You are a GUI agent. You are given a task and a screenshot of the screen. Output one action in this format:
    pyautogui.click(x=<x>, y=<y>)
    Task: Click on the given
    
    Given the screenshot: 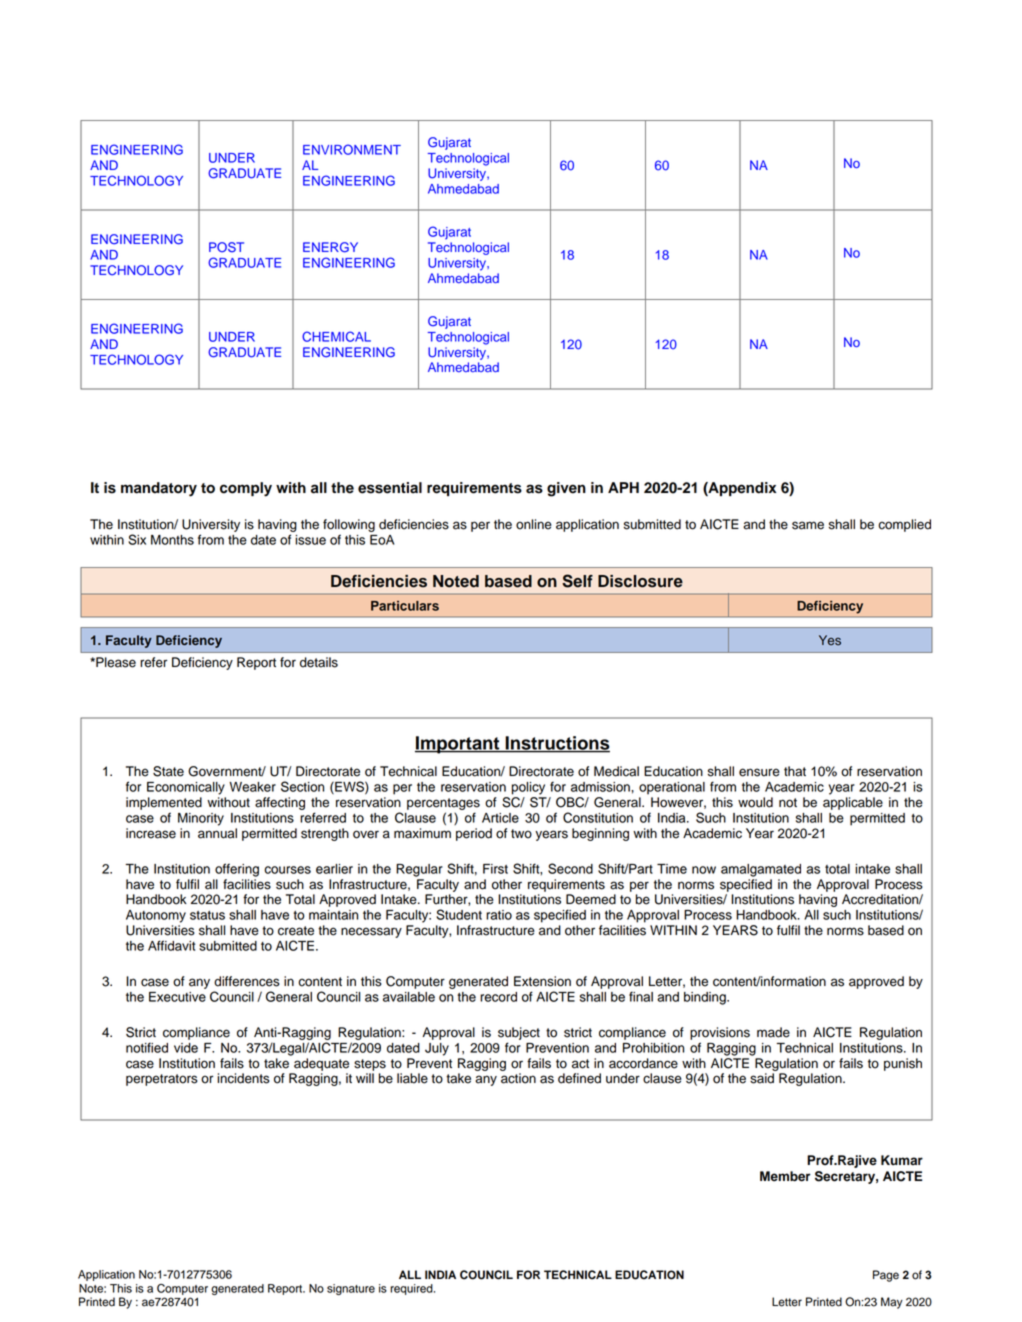 What is the action you would take?
    pyautogui.click(x=566, y=489)
